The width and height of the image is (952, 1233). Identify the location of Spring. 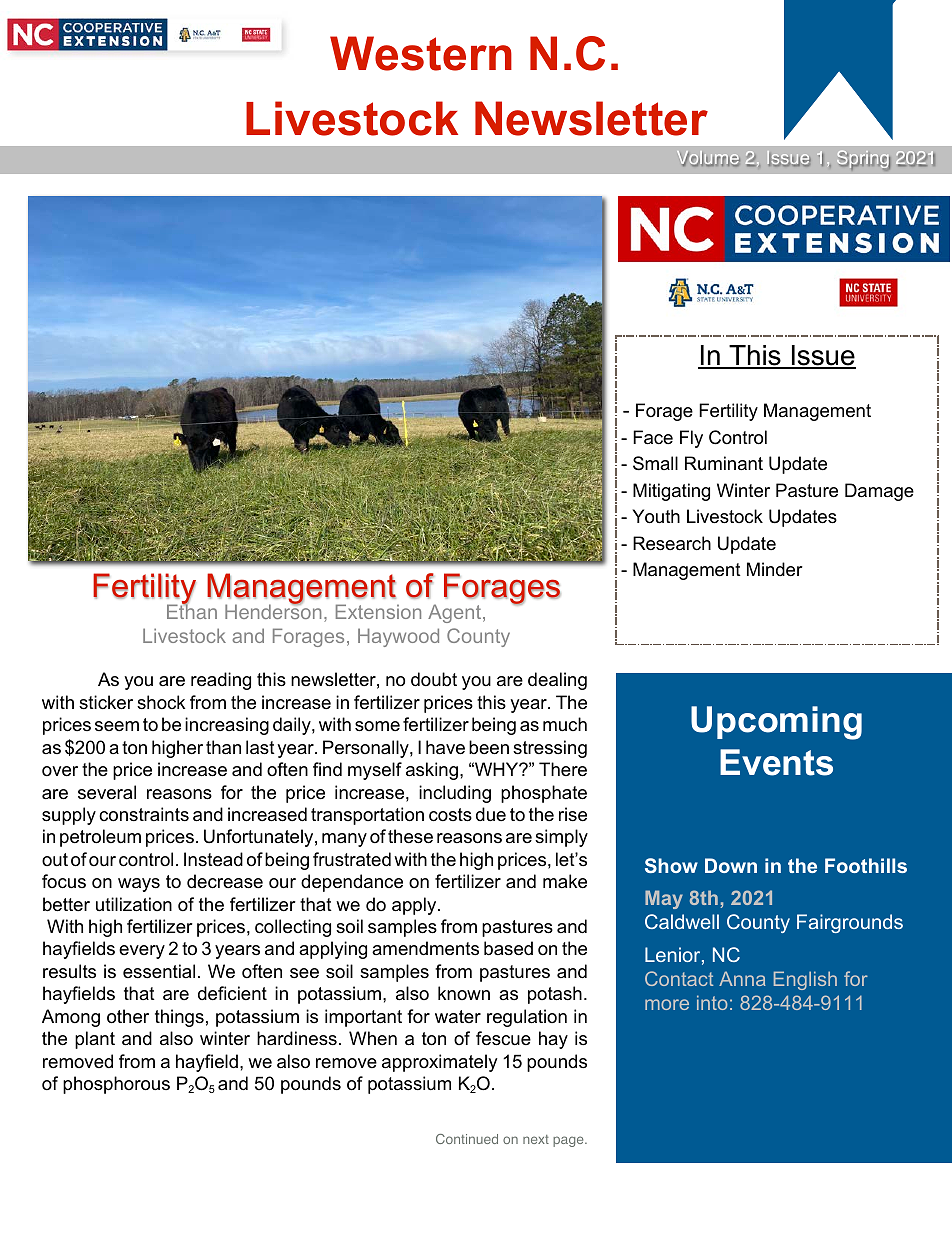
(863, 160).
